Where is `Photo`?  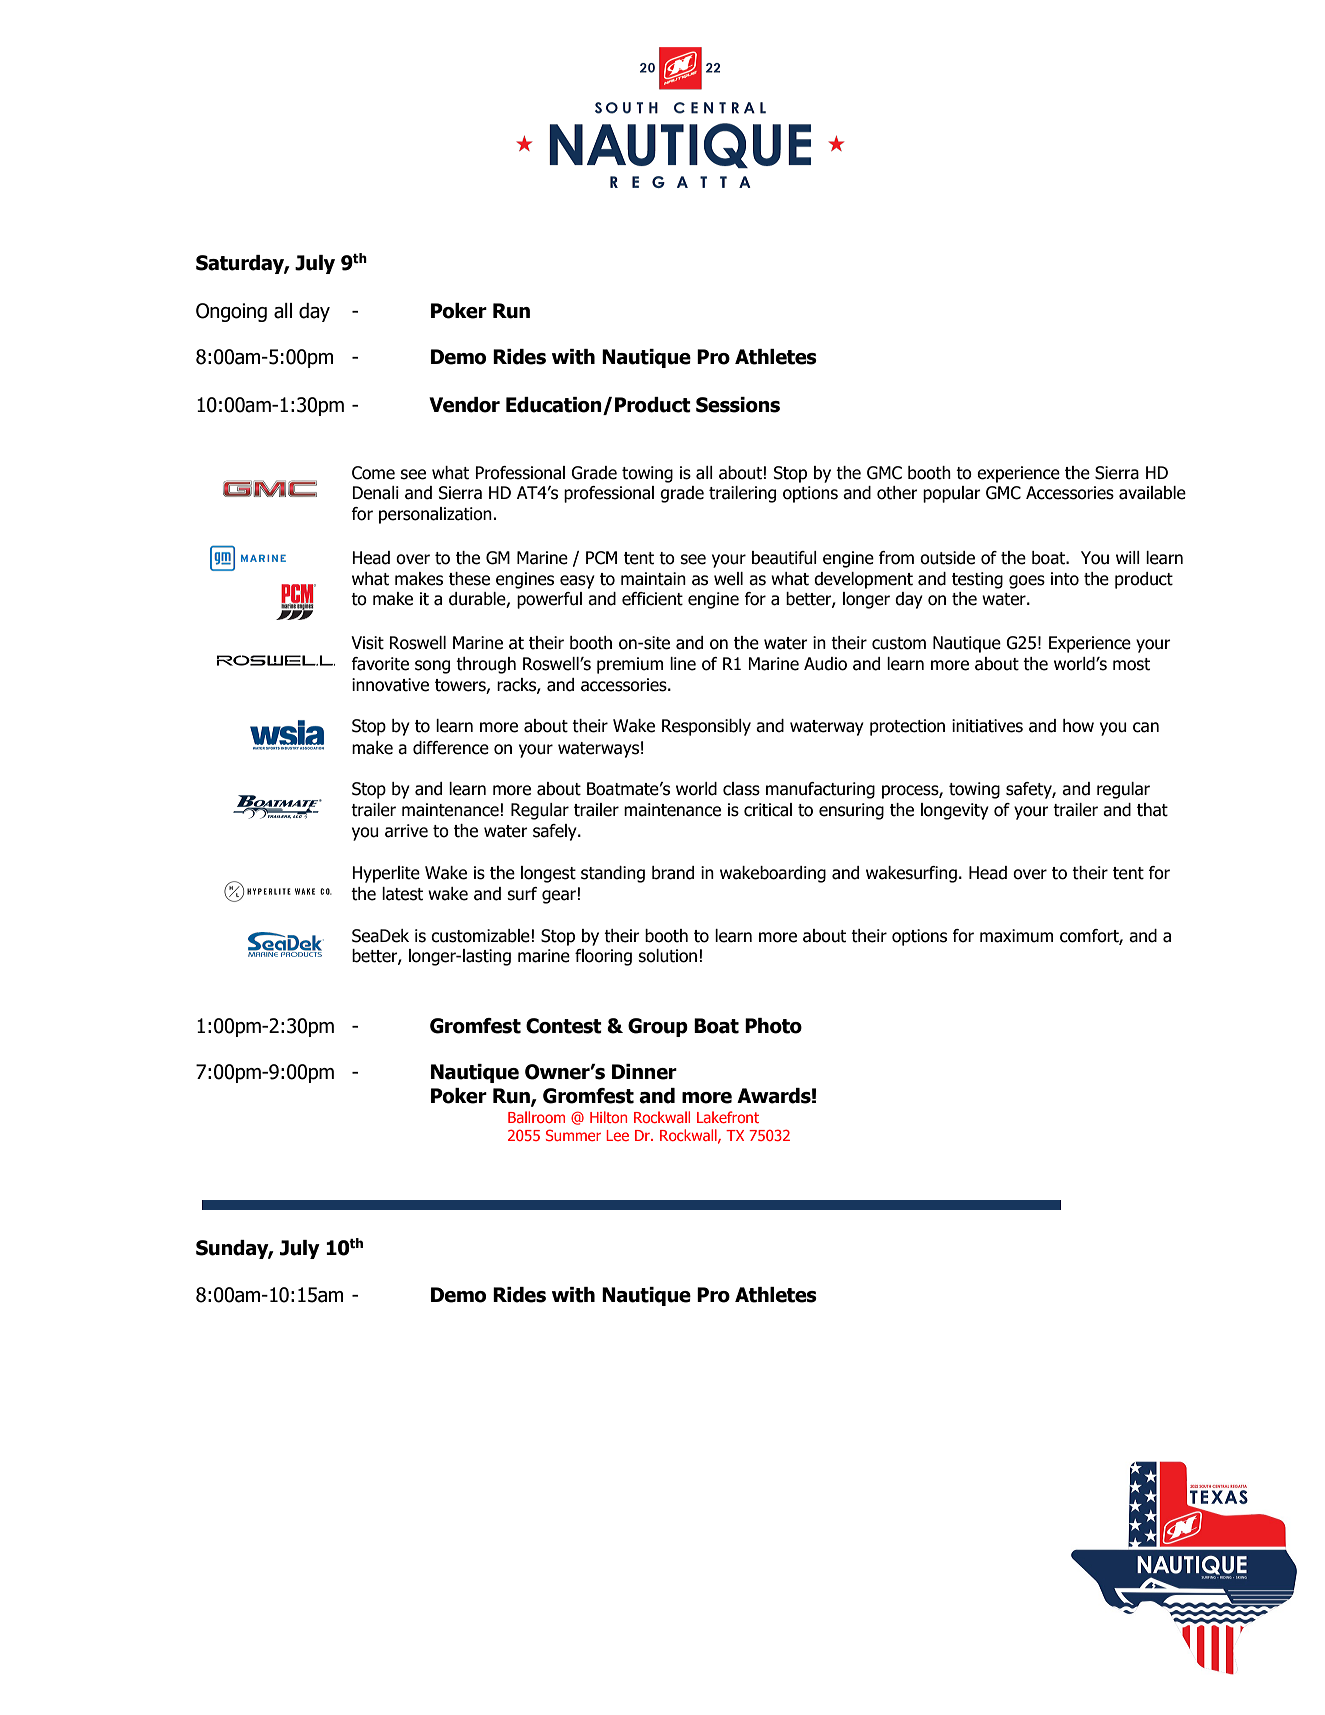 Photo is located at coordinates (773, 1026).
